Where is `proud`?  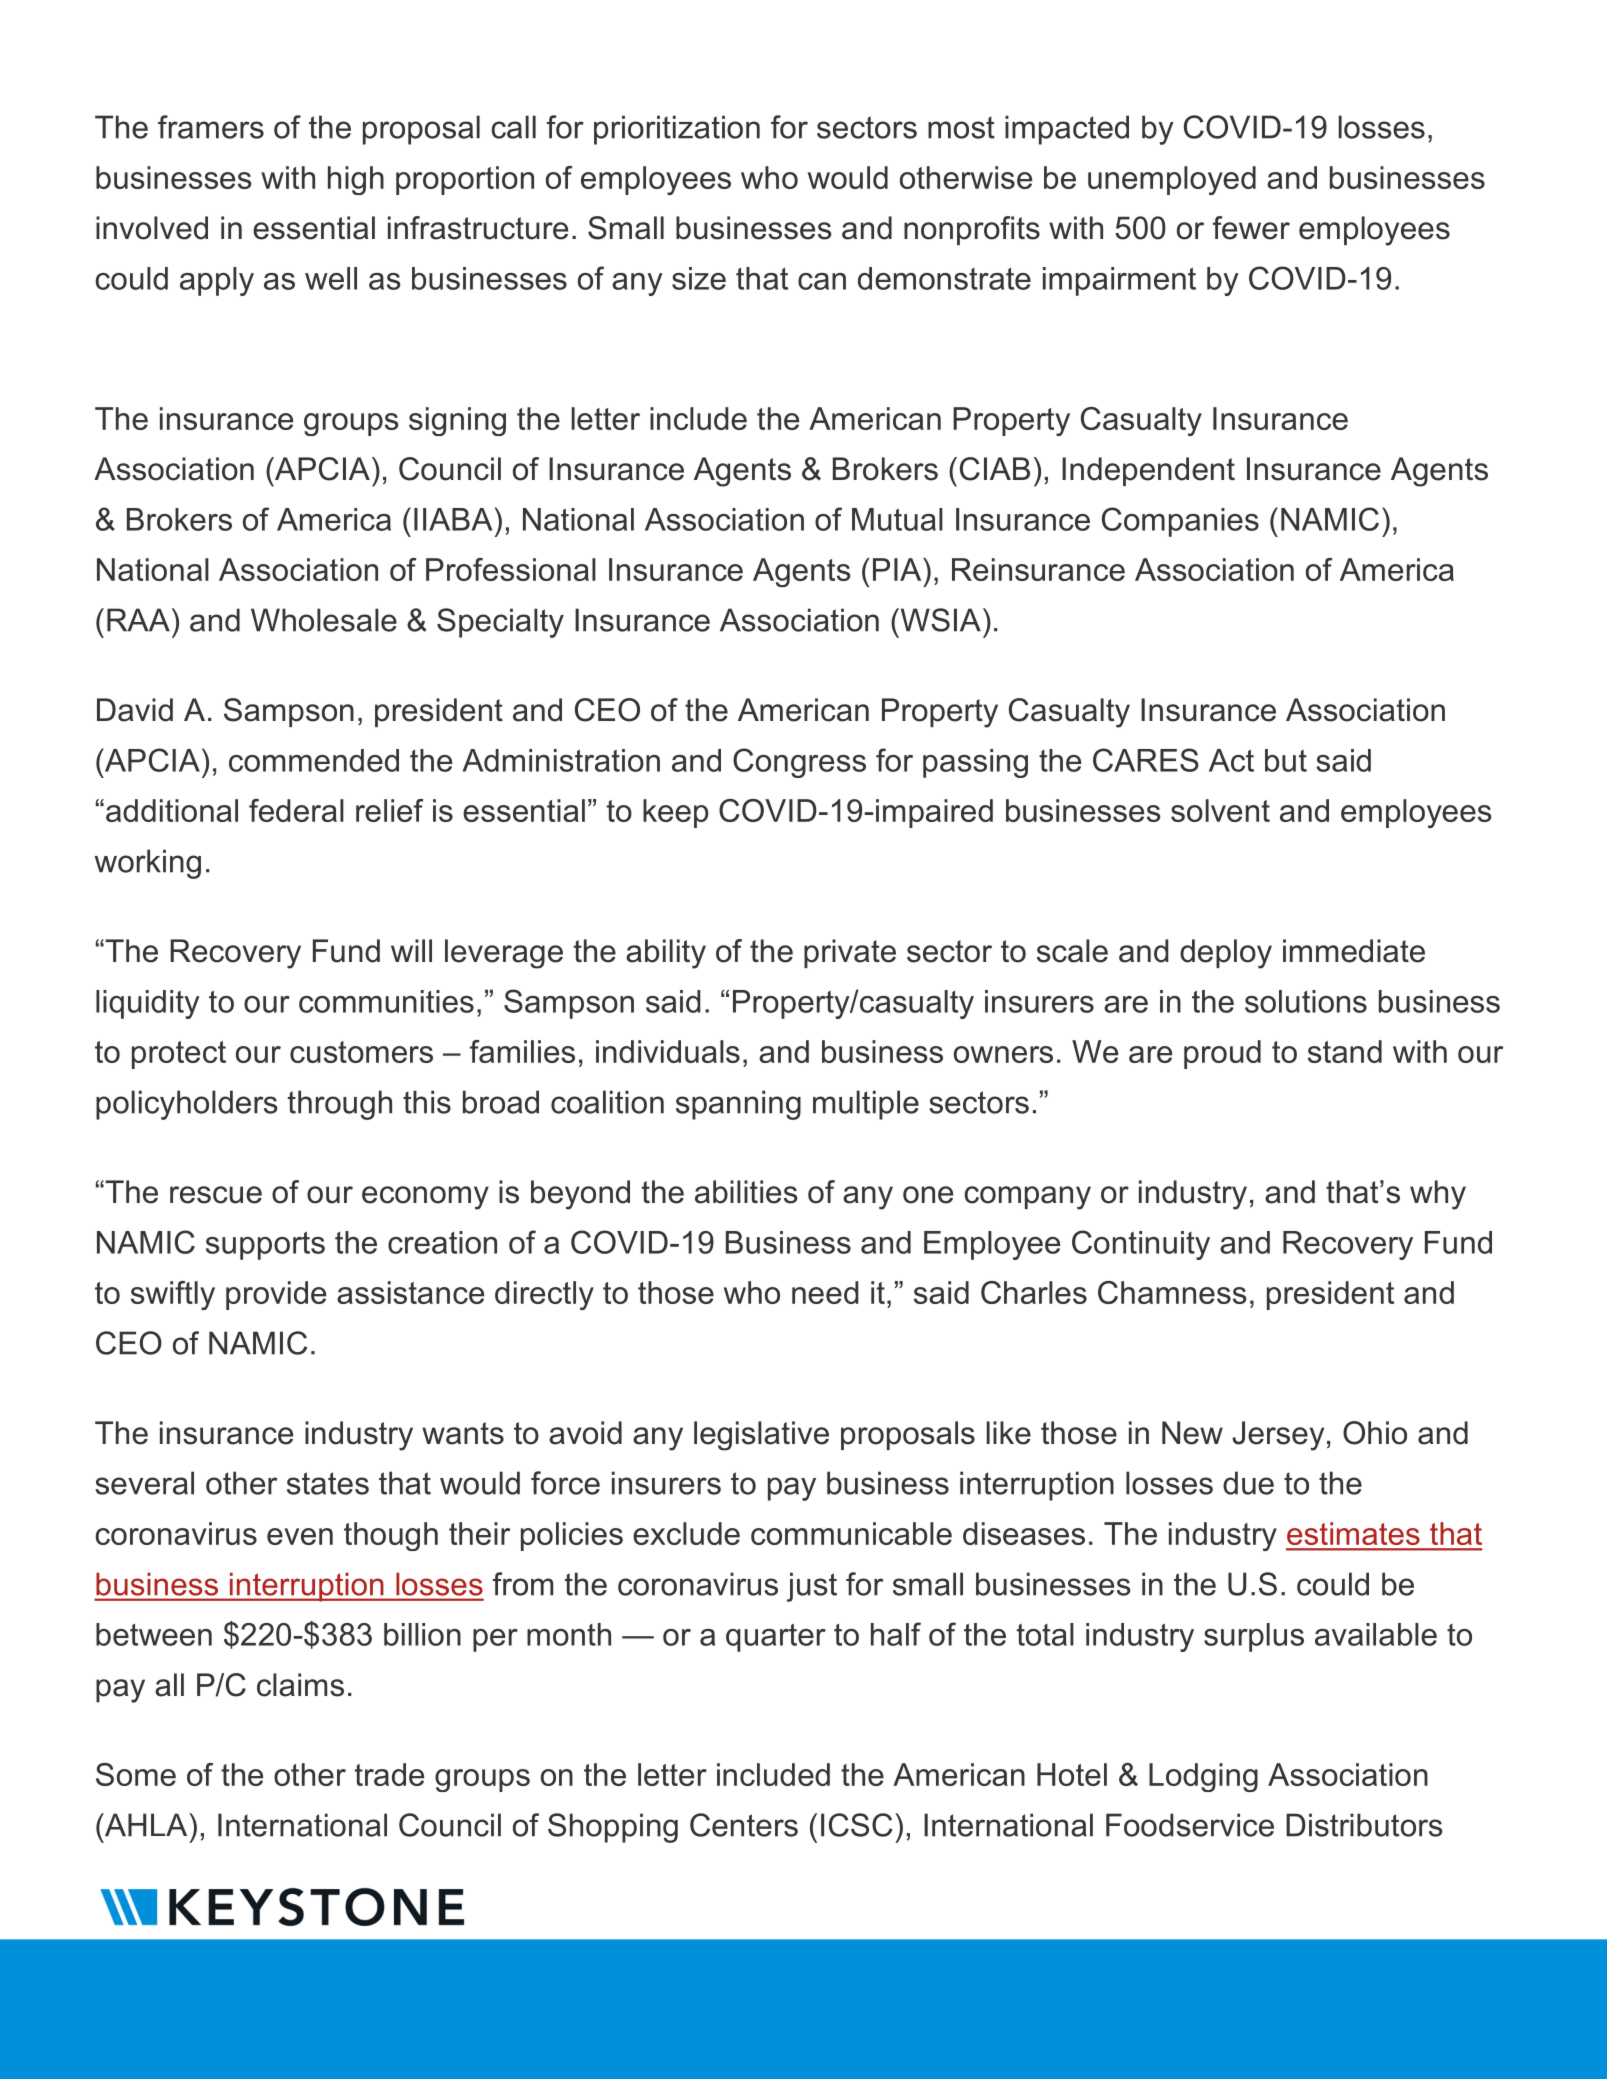 proud is located at coordinates (1222, 1054).
